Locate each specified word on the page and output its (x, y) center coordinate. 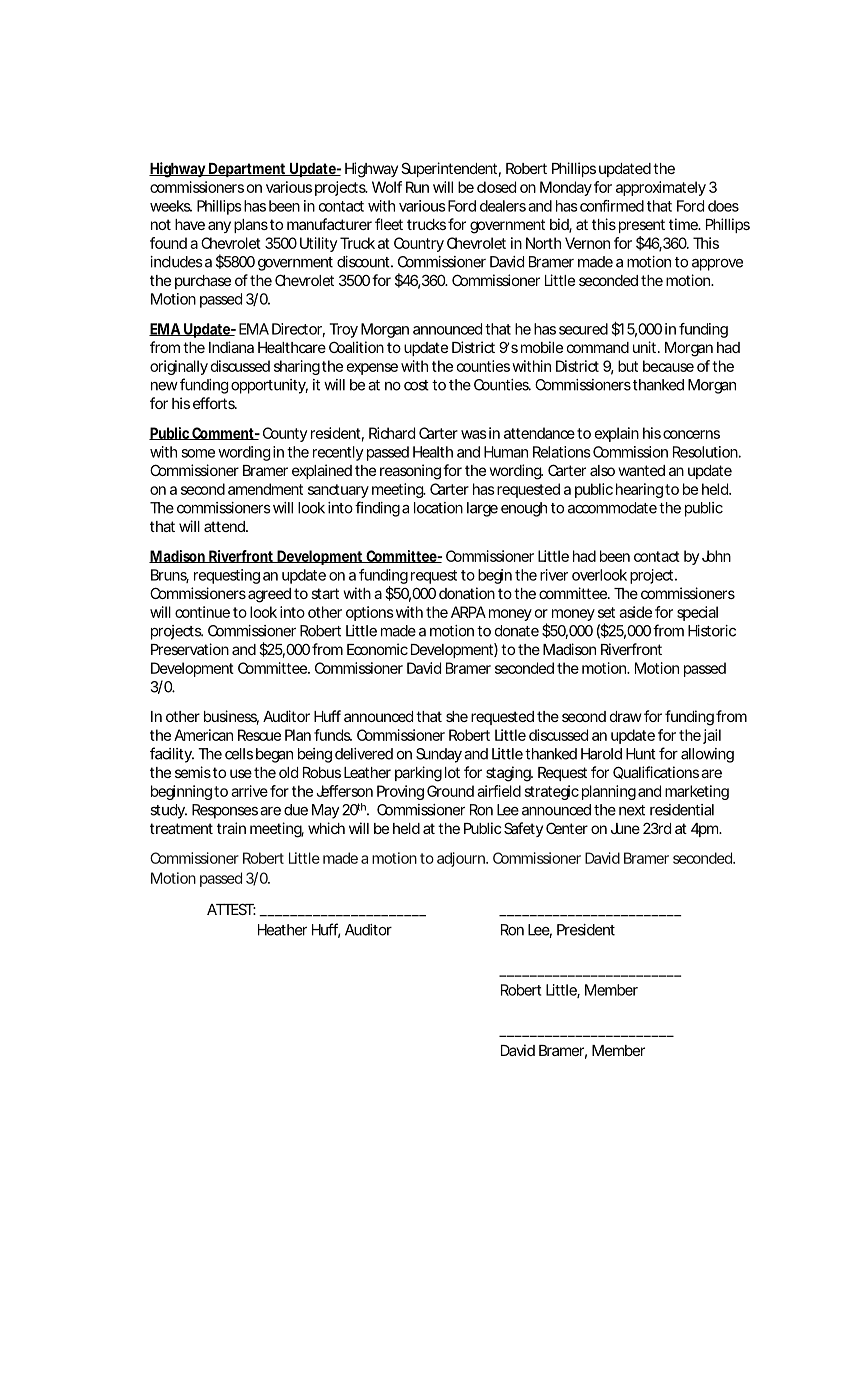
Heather (282, 930)
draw (626, 716)
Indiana (231, 347)
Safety (523, 829)
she (457, 716)
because (668, 366)
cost (416, 385)
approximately (661, 188)
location (438, 508)
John (716, 556)
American (203, 735)
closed (496, 187)
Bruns (170, 576)
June (625, 828)
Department (247, 170)
